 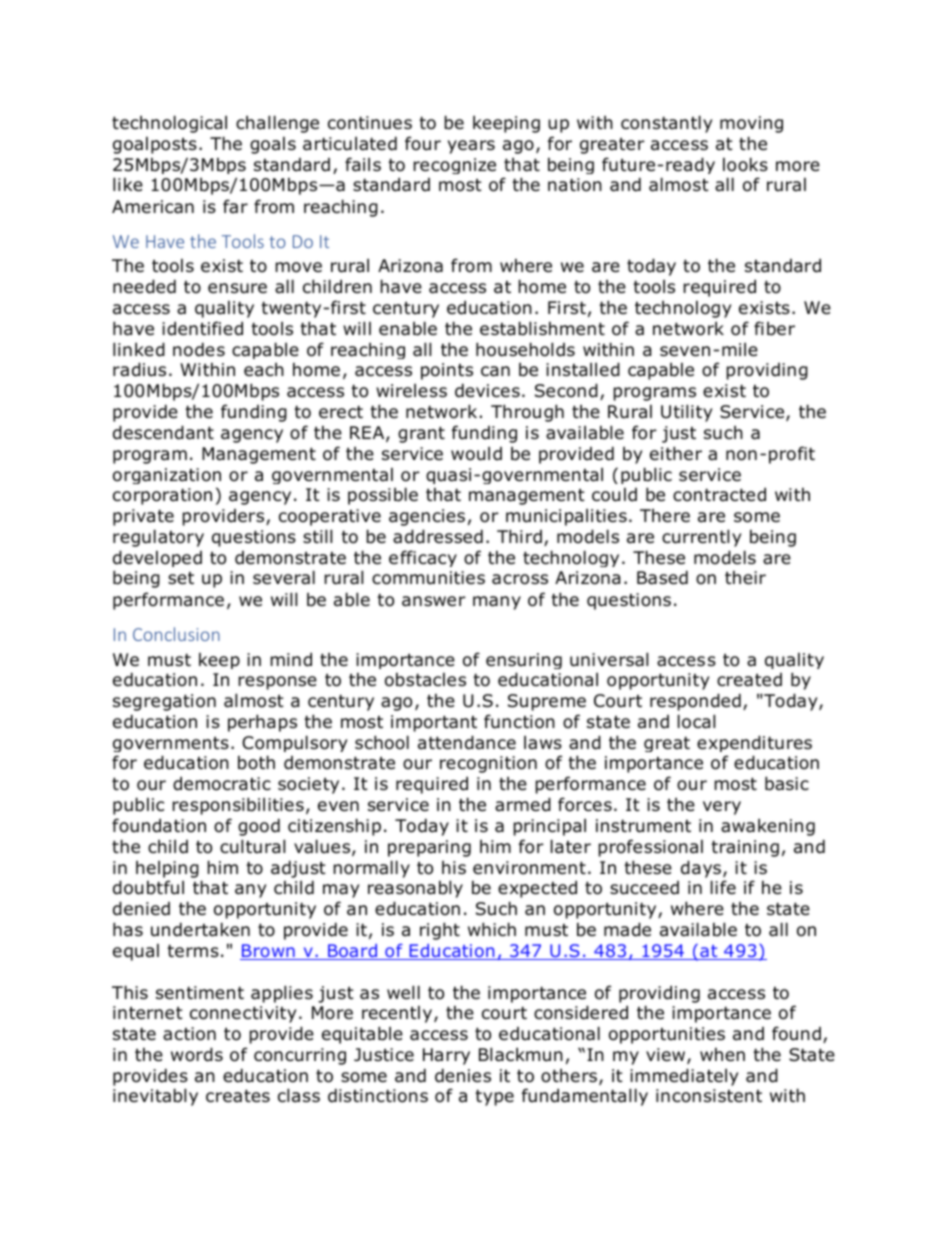 What do you see at coordinates (155, 145) in the document?
I see `goalposts` at bounding box center [155, 145].
